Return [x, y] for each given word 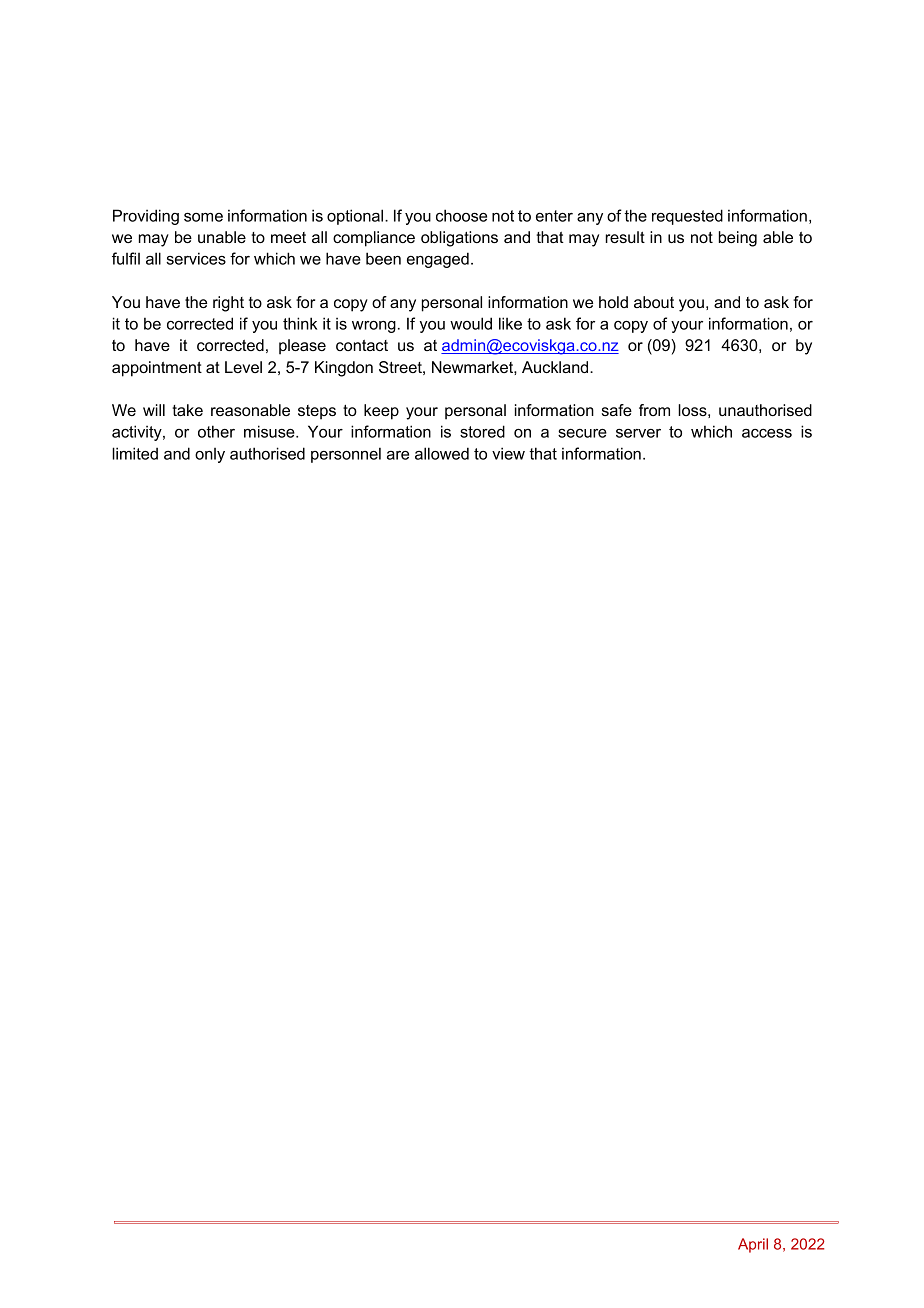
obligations [459, 239]
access [767, 433]
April [753, 1245]
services [196, 258]
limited [135, 453]
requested [687, 217]
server [638, 433]
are [398, 455]
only [210, 455]
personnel [346, 455]
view [508, 453]
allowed [442, 453]
